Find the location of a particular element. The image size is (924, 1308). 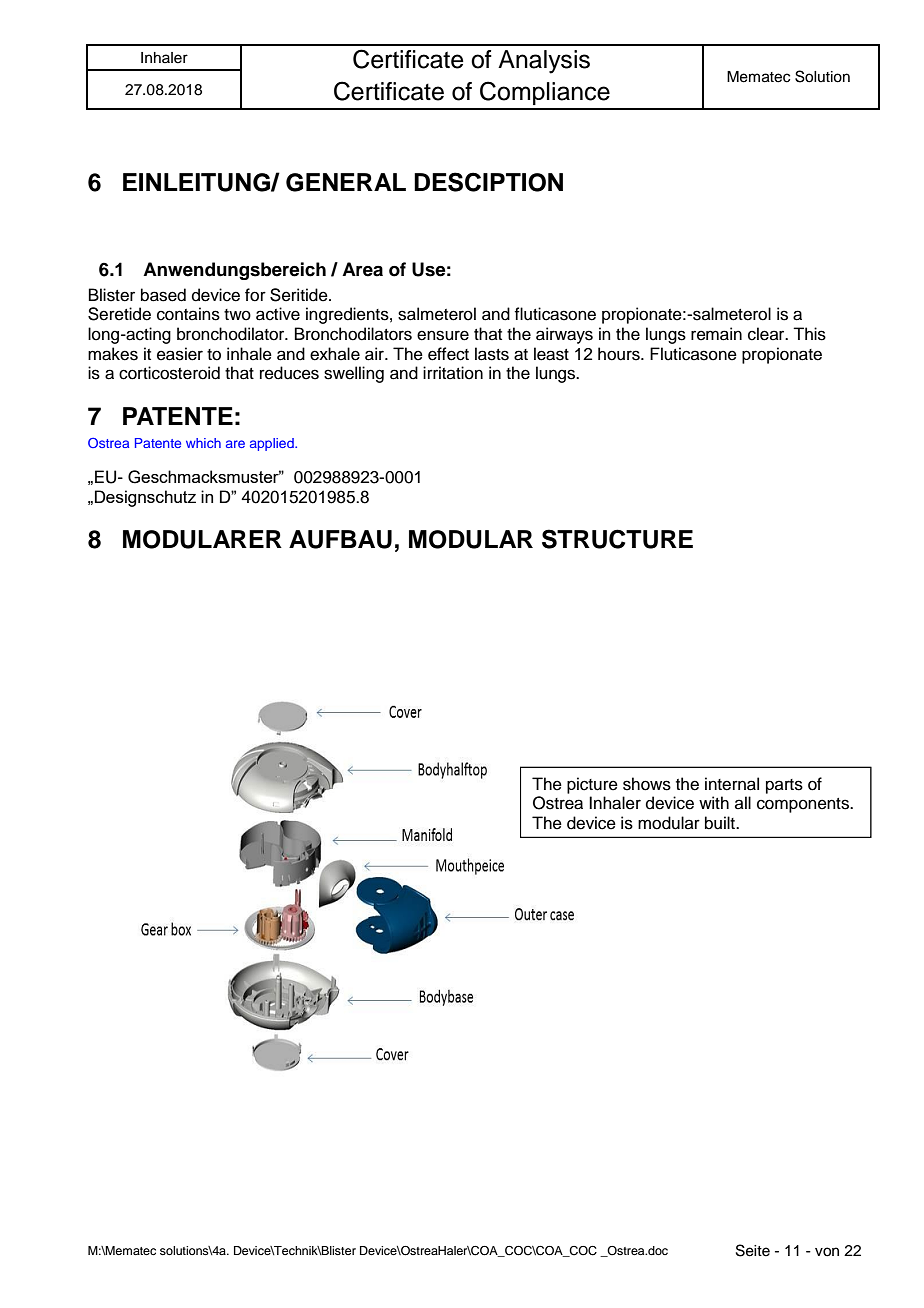

irritation is located at coordinates (453, 373).
